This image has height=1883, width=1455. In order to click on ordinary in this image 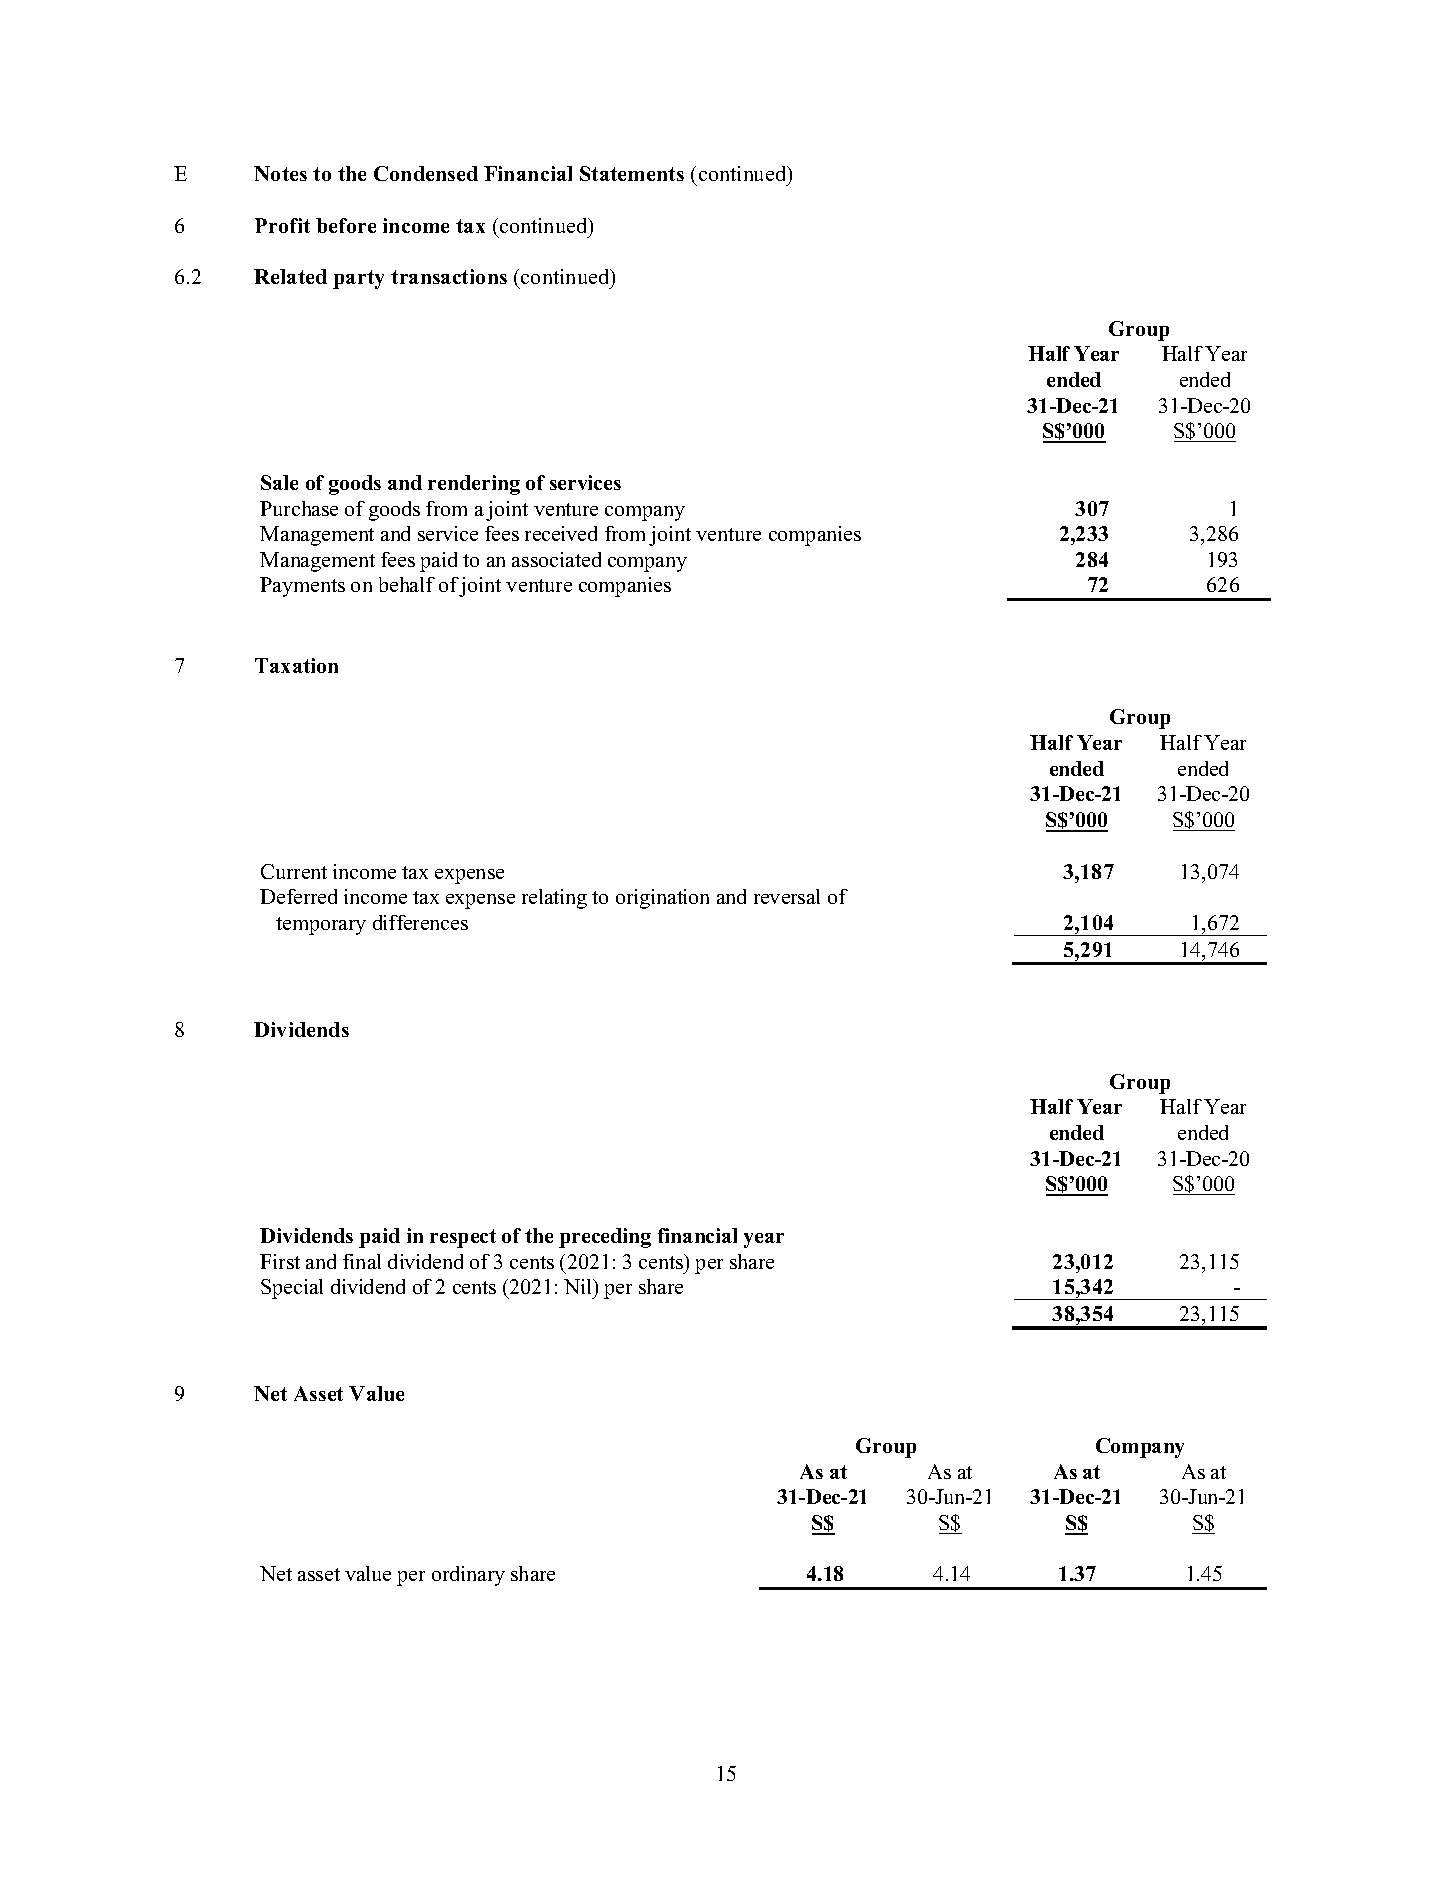, I will do `click(468, 1576)`.
